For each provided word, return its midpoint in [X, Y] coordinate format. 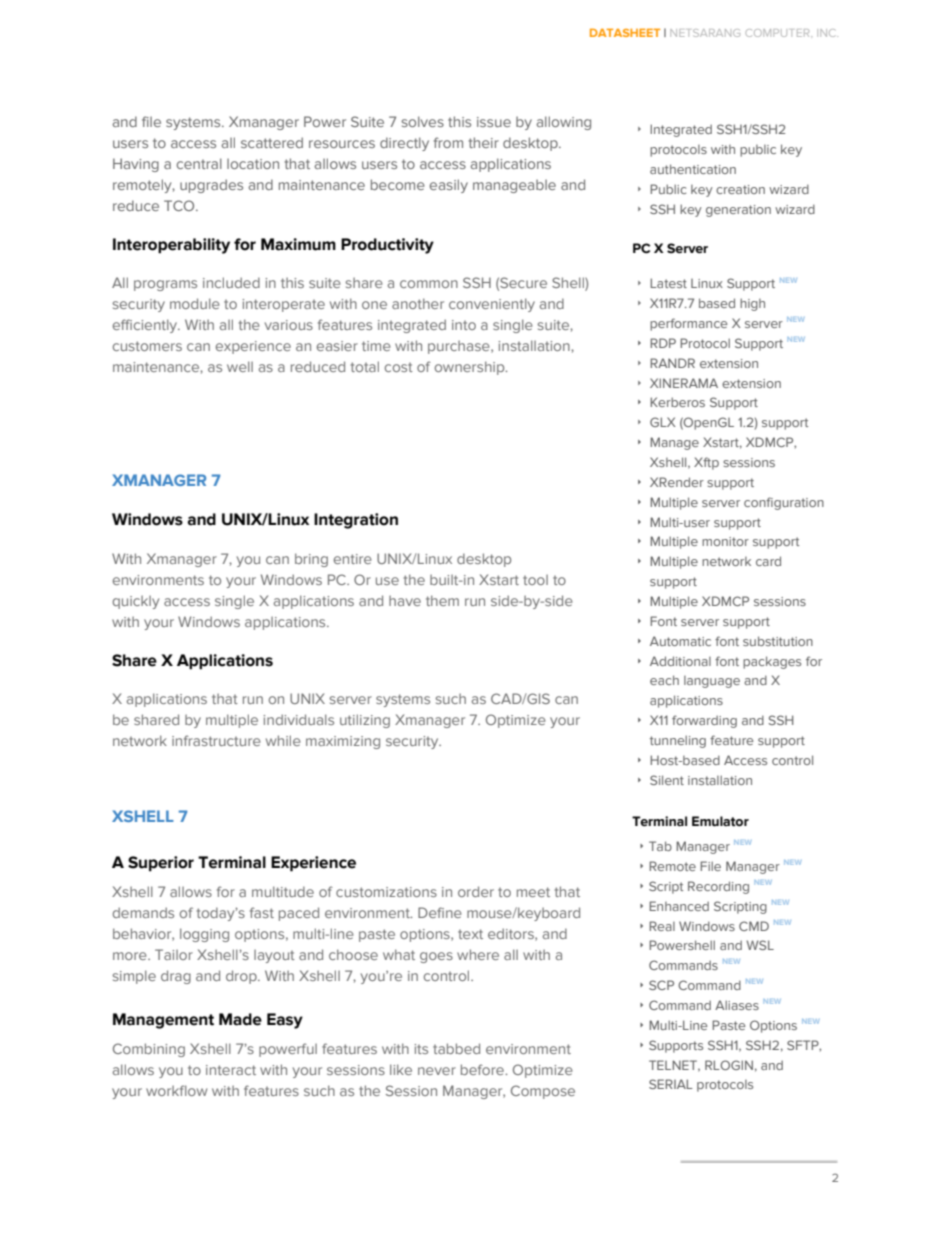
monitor [725, 541]
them [442, 600]
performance [689, 324]
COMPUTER [779, 33]
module [195, 303]
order [476, 891]
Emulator [720, 821]
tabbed [456, 1048]
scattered [272, 142]
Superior [161, 864]
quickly [135, 602]
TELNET [674, 1066]
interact [231, 1070]
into [464, 325]
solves [422, 121]
